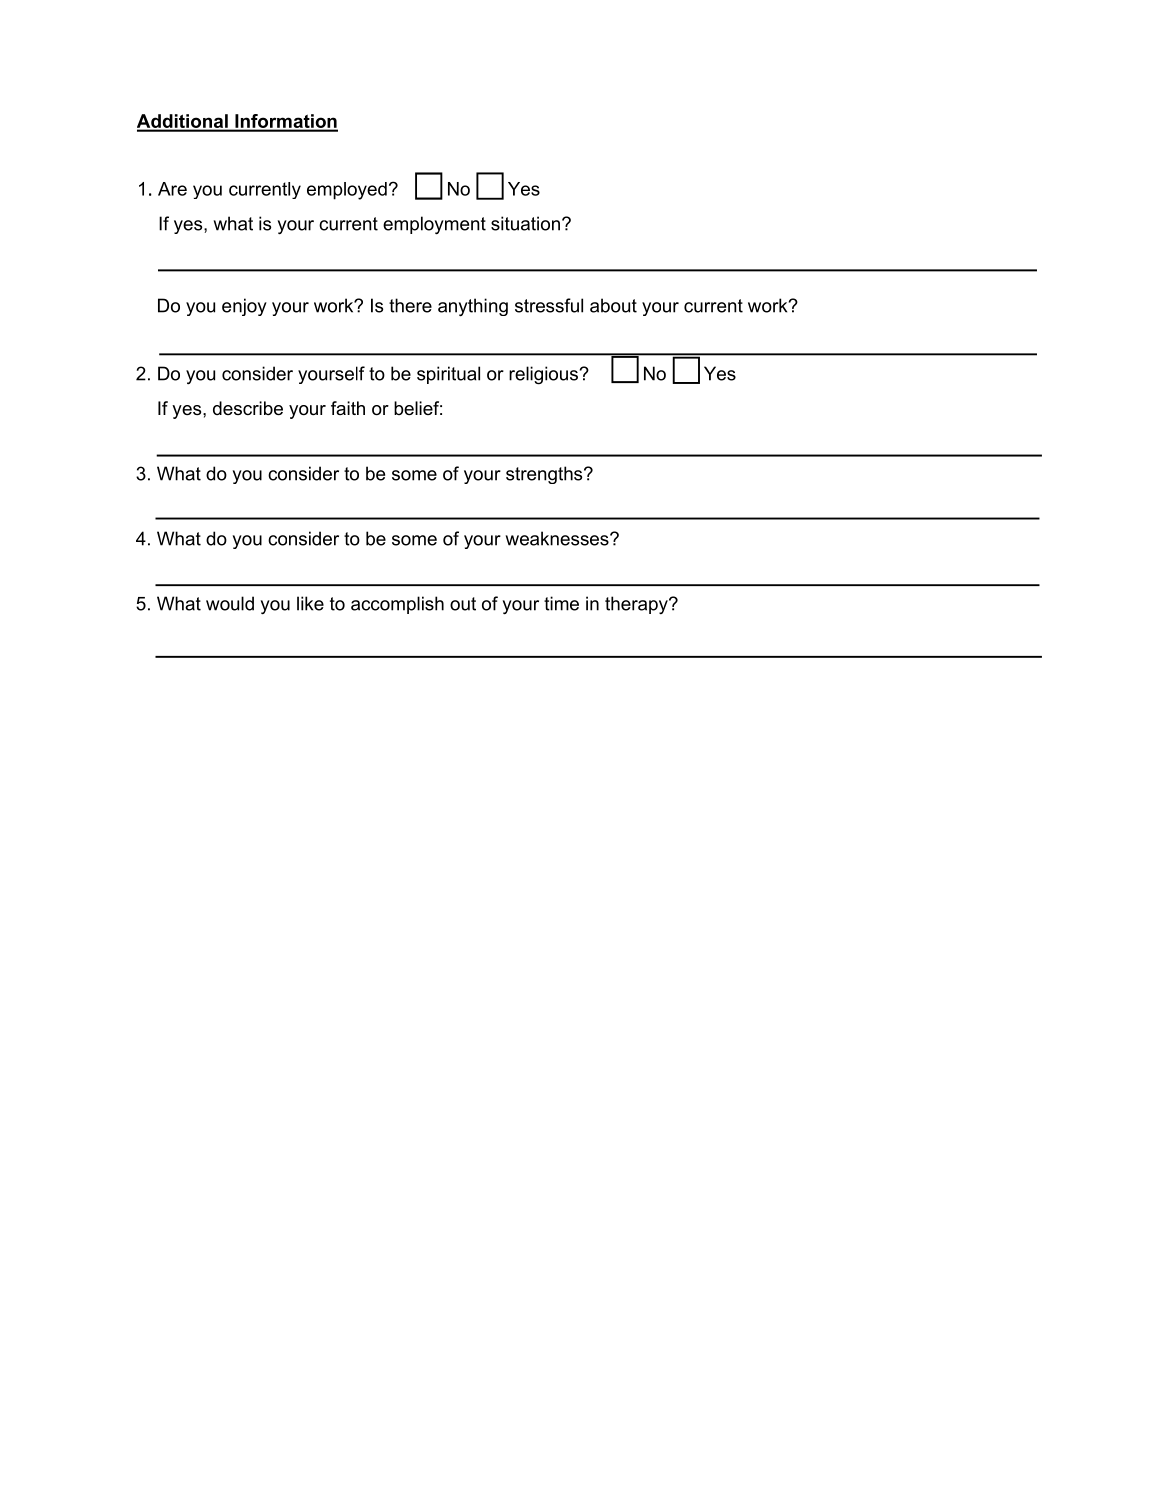 The height and width of the image is (1494, 1154). I want to click on strengths, so click(545, 475).
